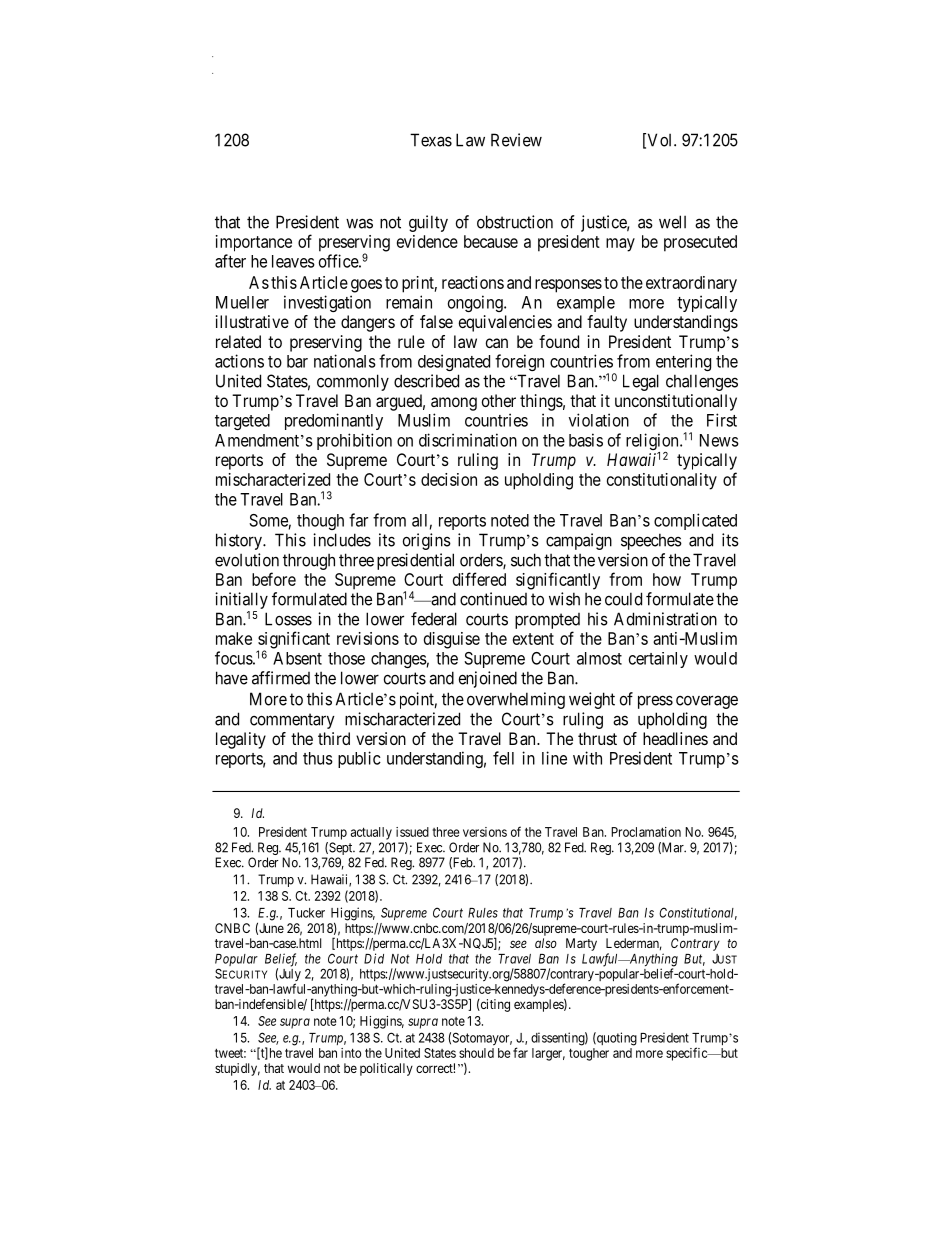 This image has height=1233, width=952. I want to click on should, so click(476, 1053).
